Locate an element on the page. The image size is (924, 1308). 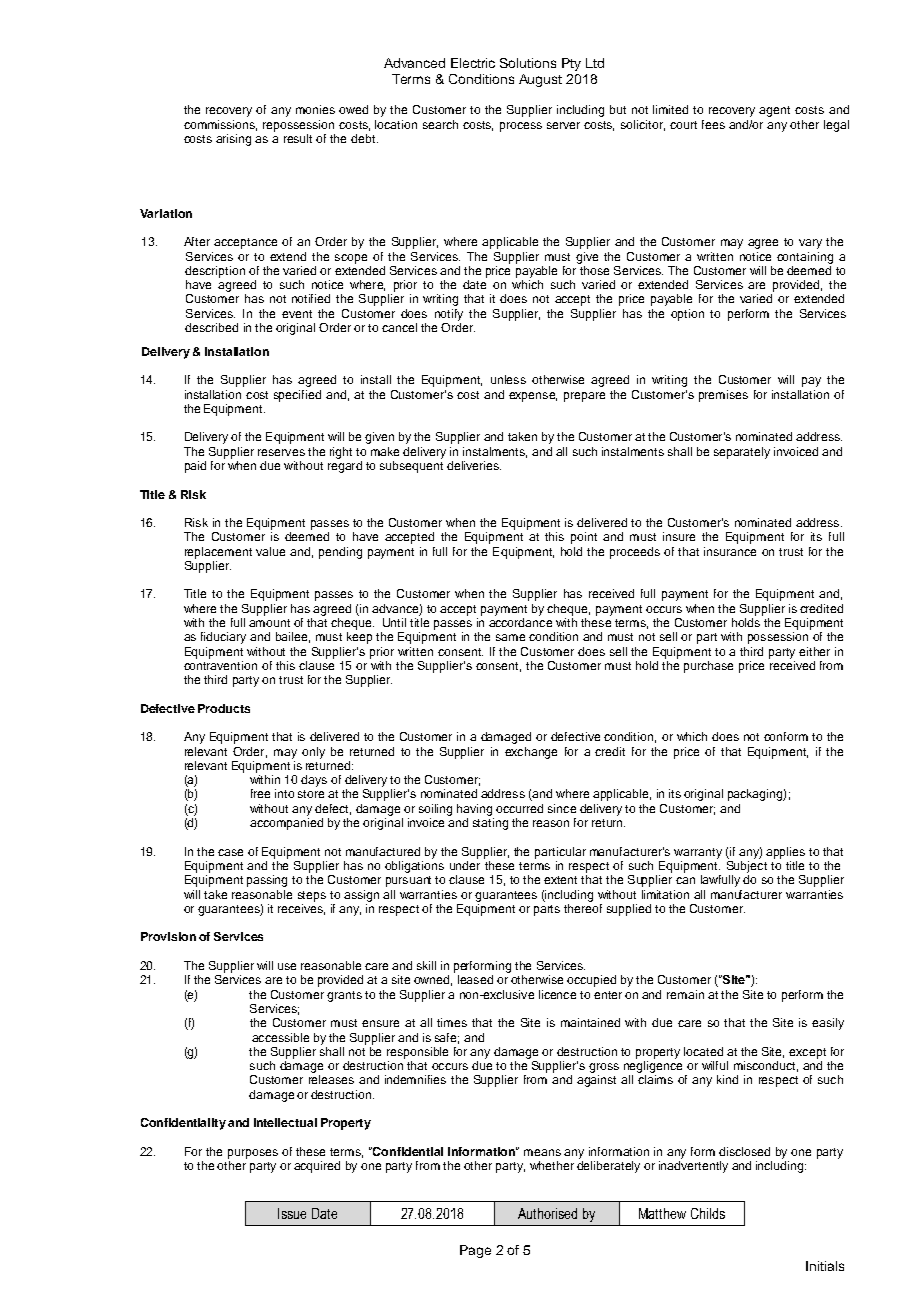
Issue is located at coordinates (292, 1213).
